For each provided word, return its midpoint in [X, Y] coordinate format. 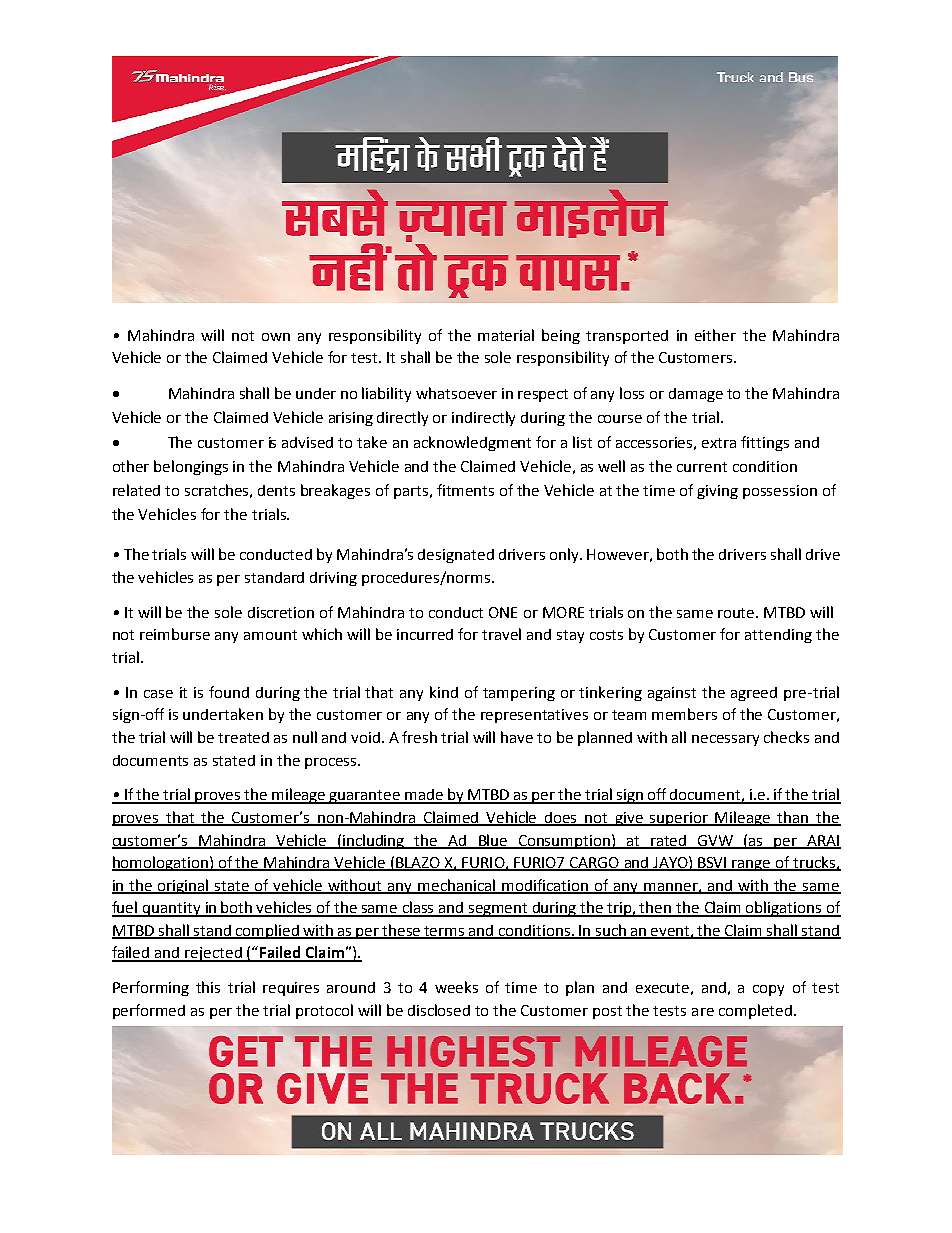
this [208, 987]
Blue [493, 841]
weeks [456, 987]
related [136, 490]
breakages [335, 491]
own [276, 337]
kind [444, 692]
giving [717, 492]
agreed [754, 694]
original [184, 886]
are [703, 1012]
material [506, 335]
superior [680, 819]
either [715, 335]
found [229, 692]
